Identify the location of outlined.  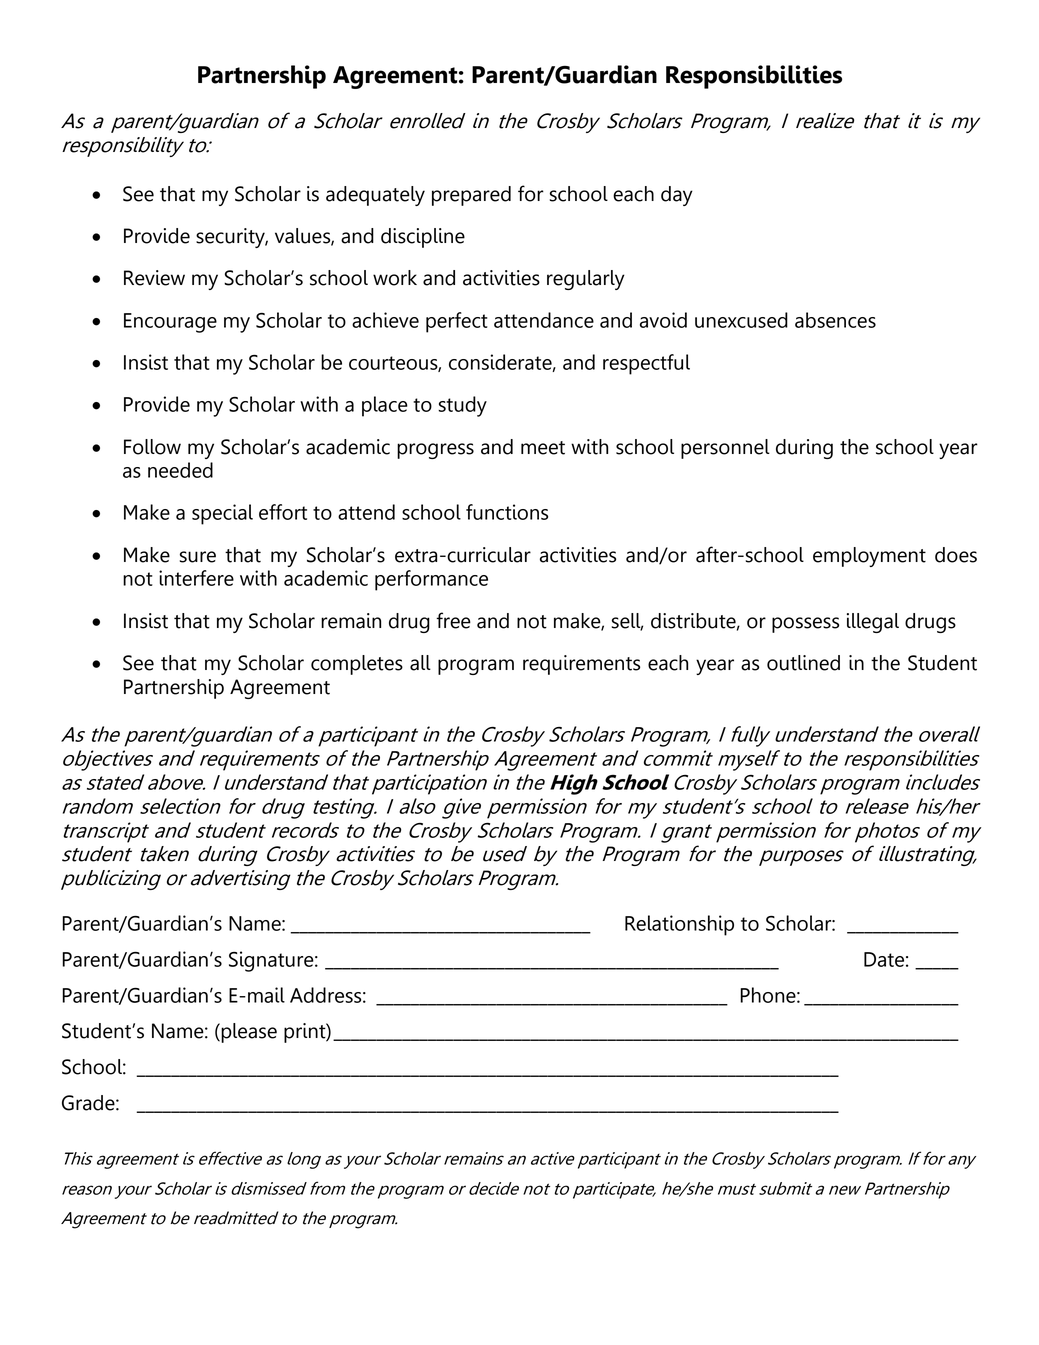
(803, 663).
